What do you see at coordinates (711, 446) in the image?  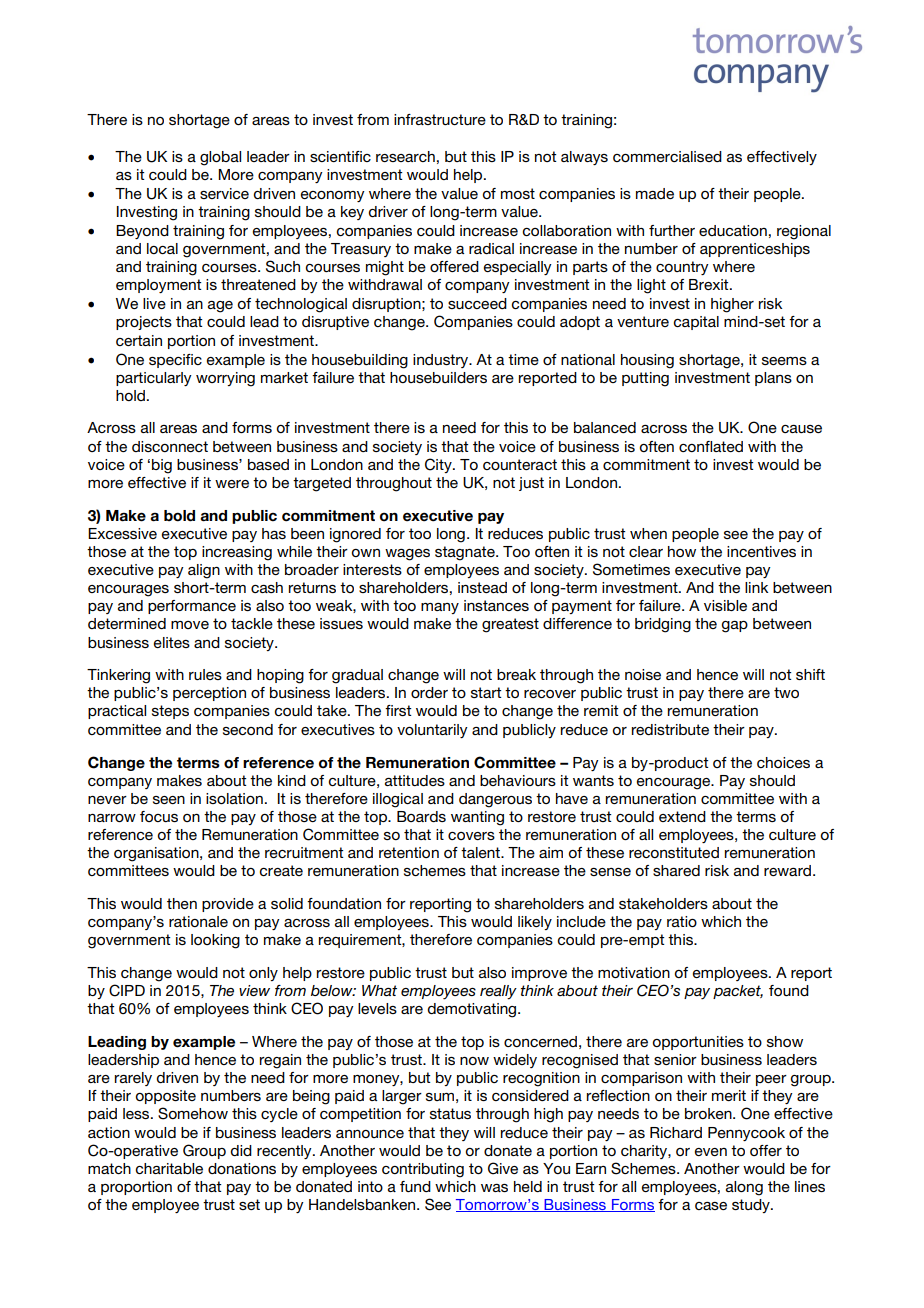 I see `conflated` at bounding box center [711, 446].
